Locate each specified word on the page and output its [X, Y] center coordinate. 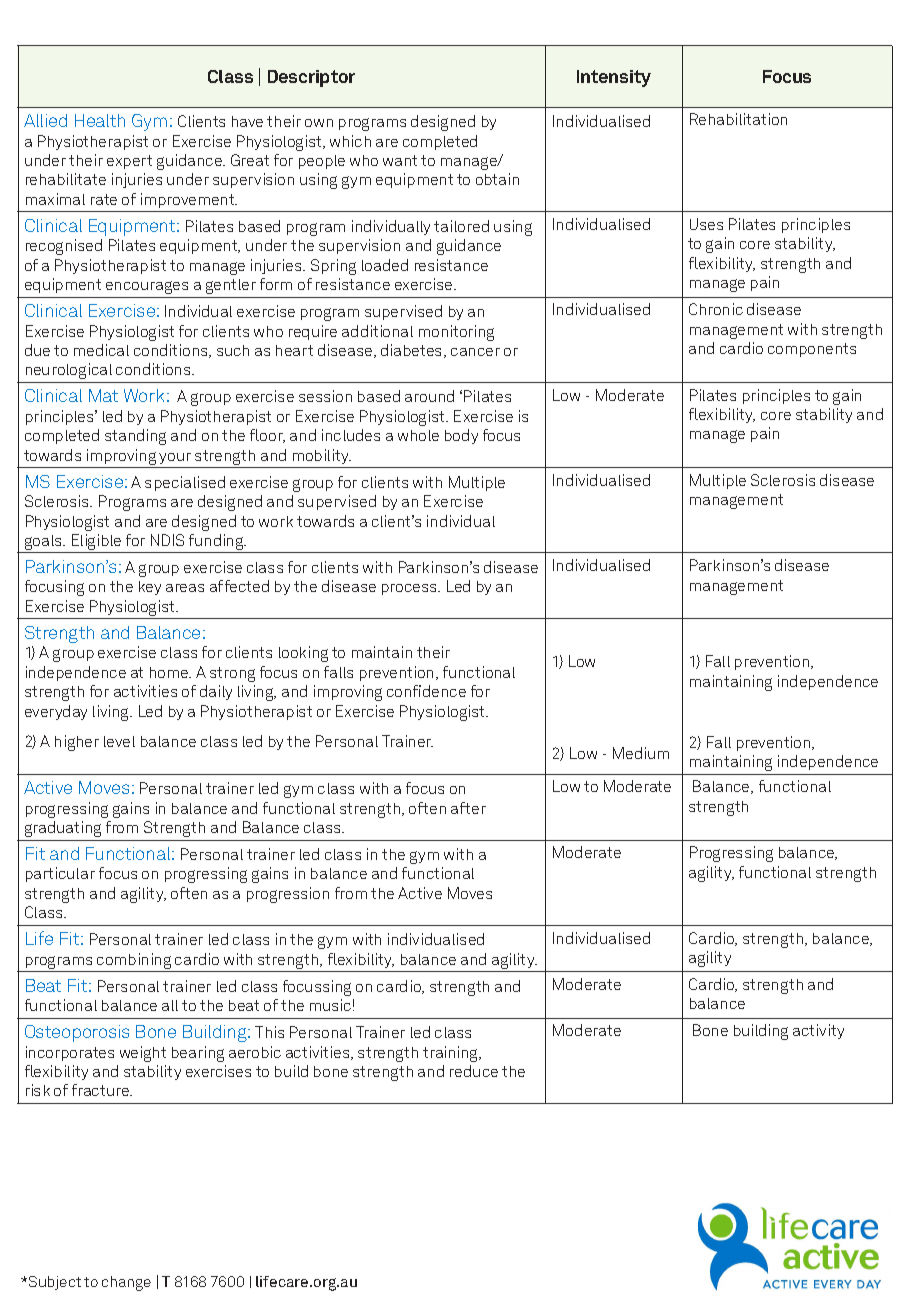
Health [100, 120]
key [150, 588]
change [126, 1283]
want [400, 160]
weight [143, 1054]
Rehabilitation [738, 119]
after [468, 808]
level [119, 741]
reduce [474, 1071]
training [452, 1054]
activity [818, 1031]
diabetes [413, 351]
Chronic [716, 309]
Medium [641, 753]
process [411, 589]
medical [101, 350]
